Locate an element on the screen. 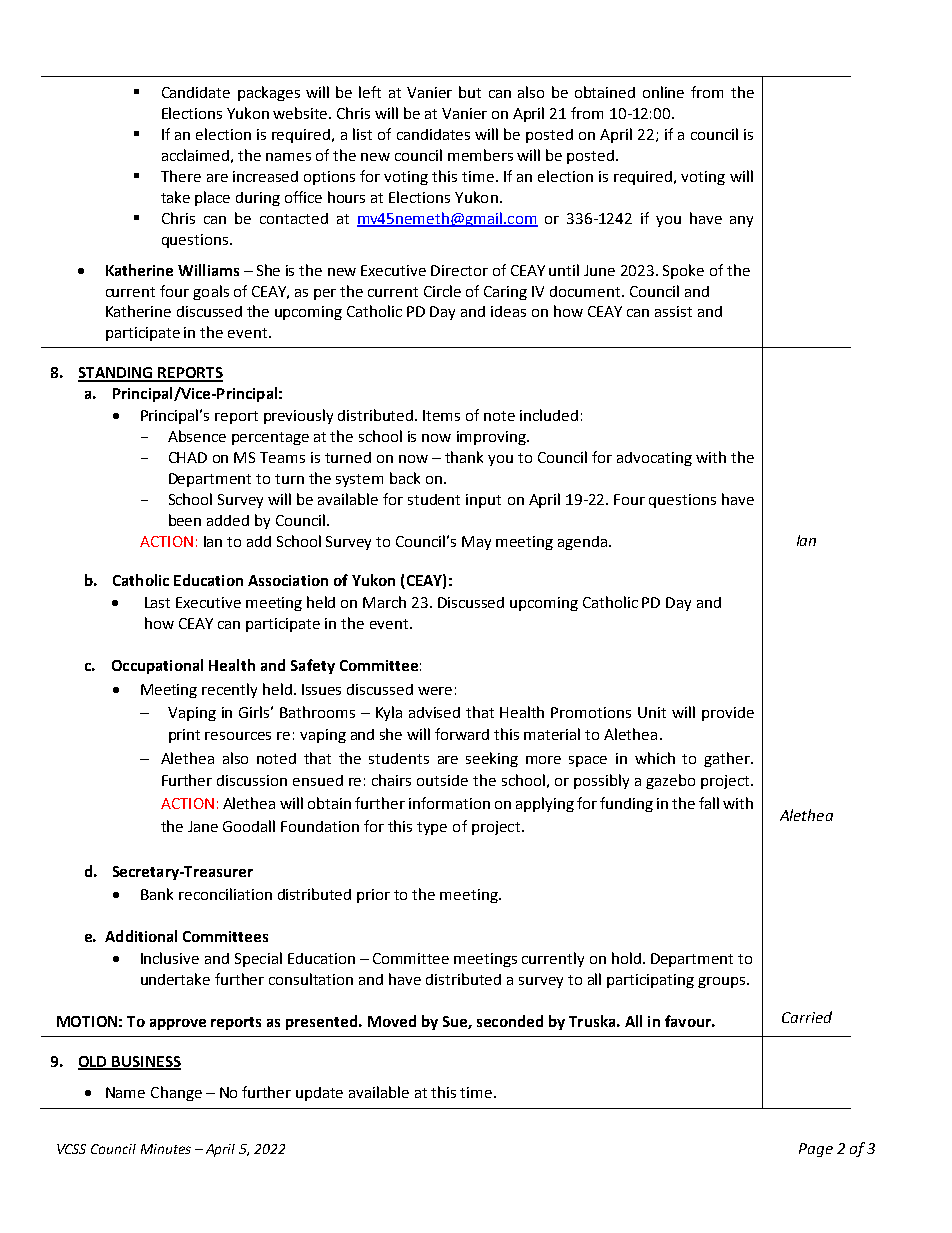 This screenshot has height=1233, width=952. seconded is located at coordinates (510, 1021).
